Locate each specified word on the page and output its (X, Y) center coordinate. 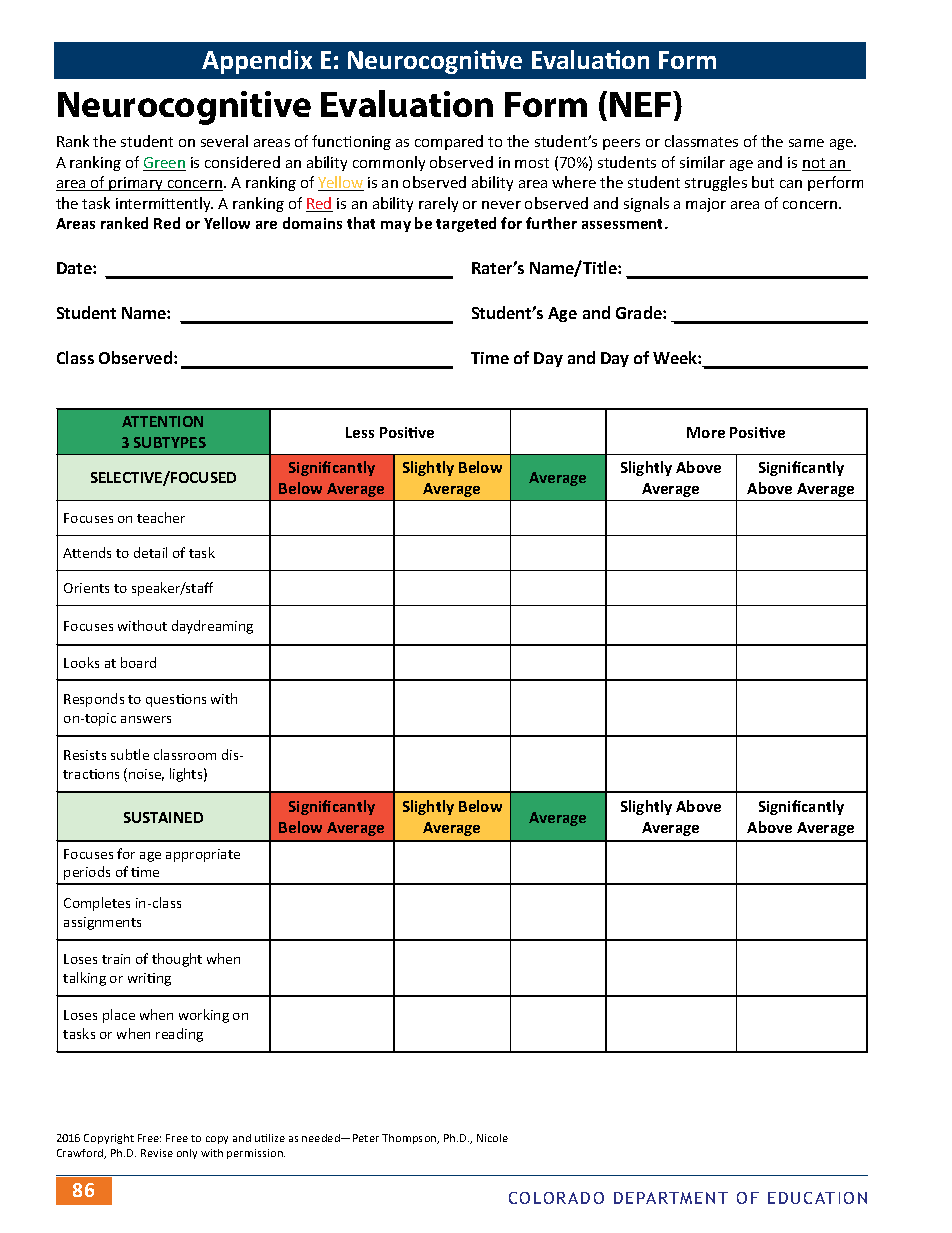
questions (176, 700)
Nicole (492, 1138)
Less (360, 432)
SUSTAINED (163, 817)
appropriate (203, 855)
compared (449, 142)
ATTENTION (162, 421)
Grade (640, 312)
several (224, 141)
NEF (642, 104)
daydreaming (212, 627)
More (706, 432)
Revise (157, 1153)
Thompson (410, 1139)
